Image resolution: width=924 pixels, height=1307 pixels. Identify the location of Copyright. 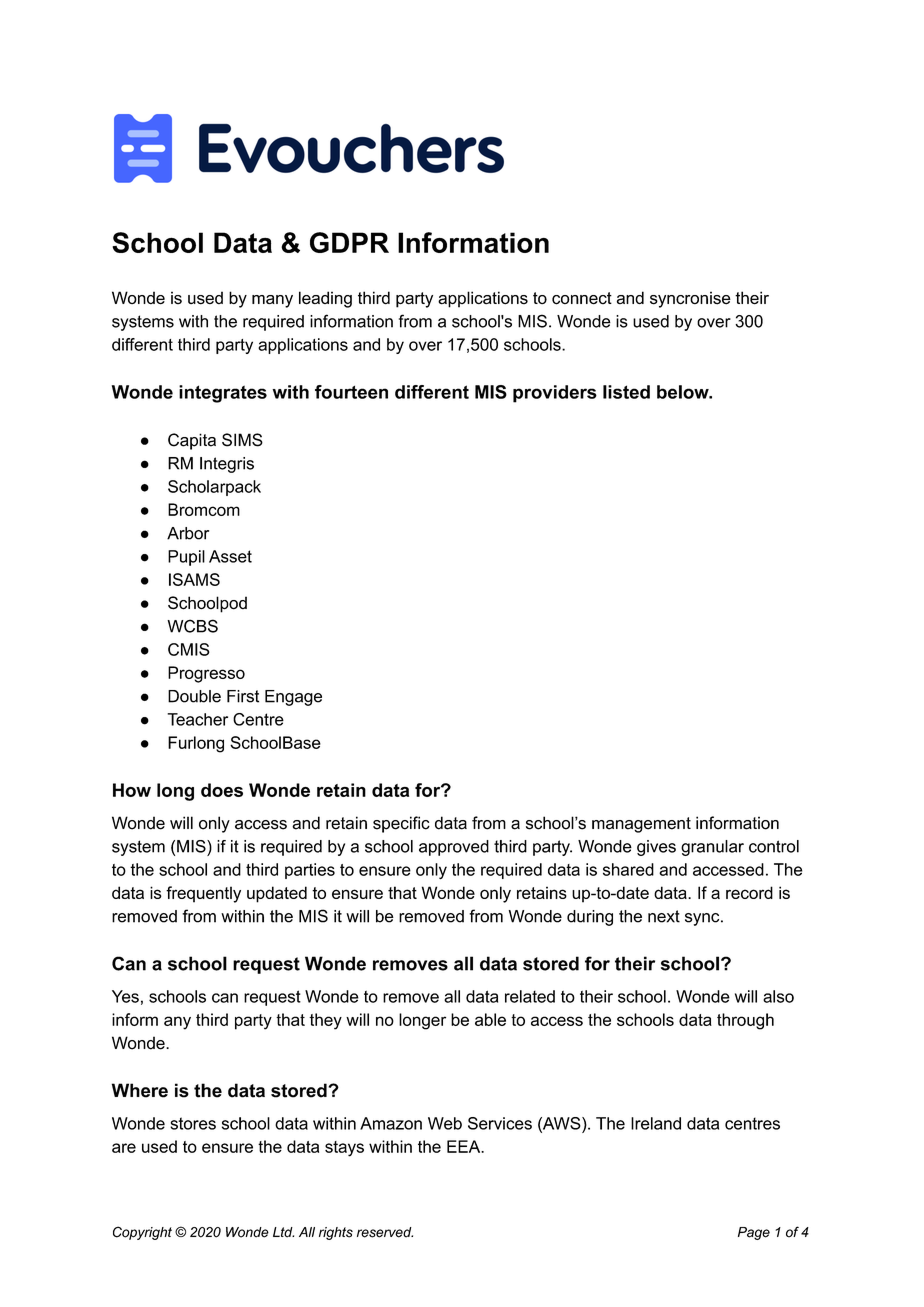
(142, 1233).
